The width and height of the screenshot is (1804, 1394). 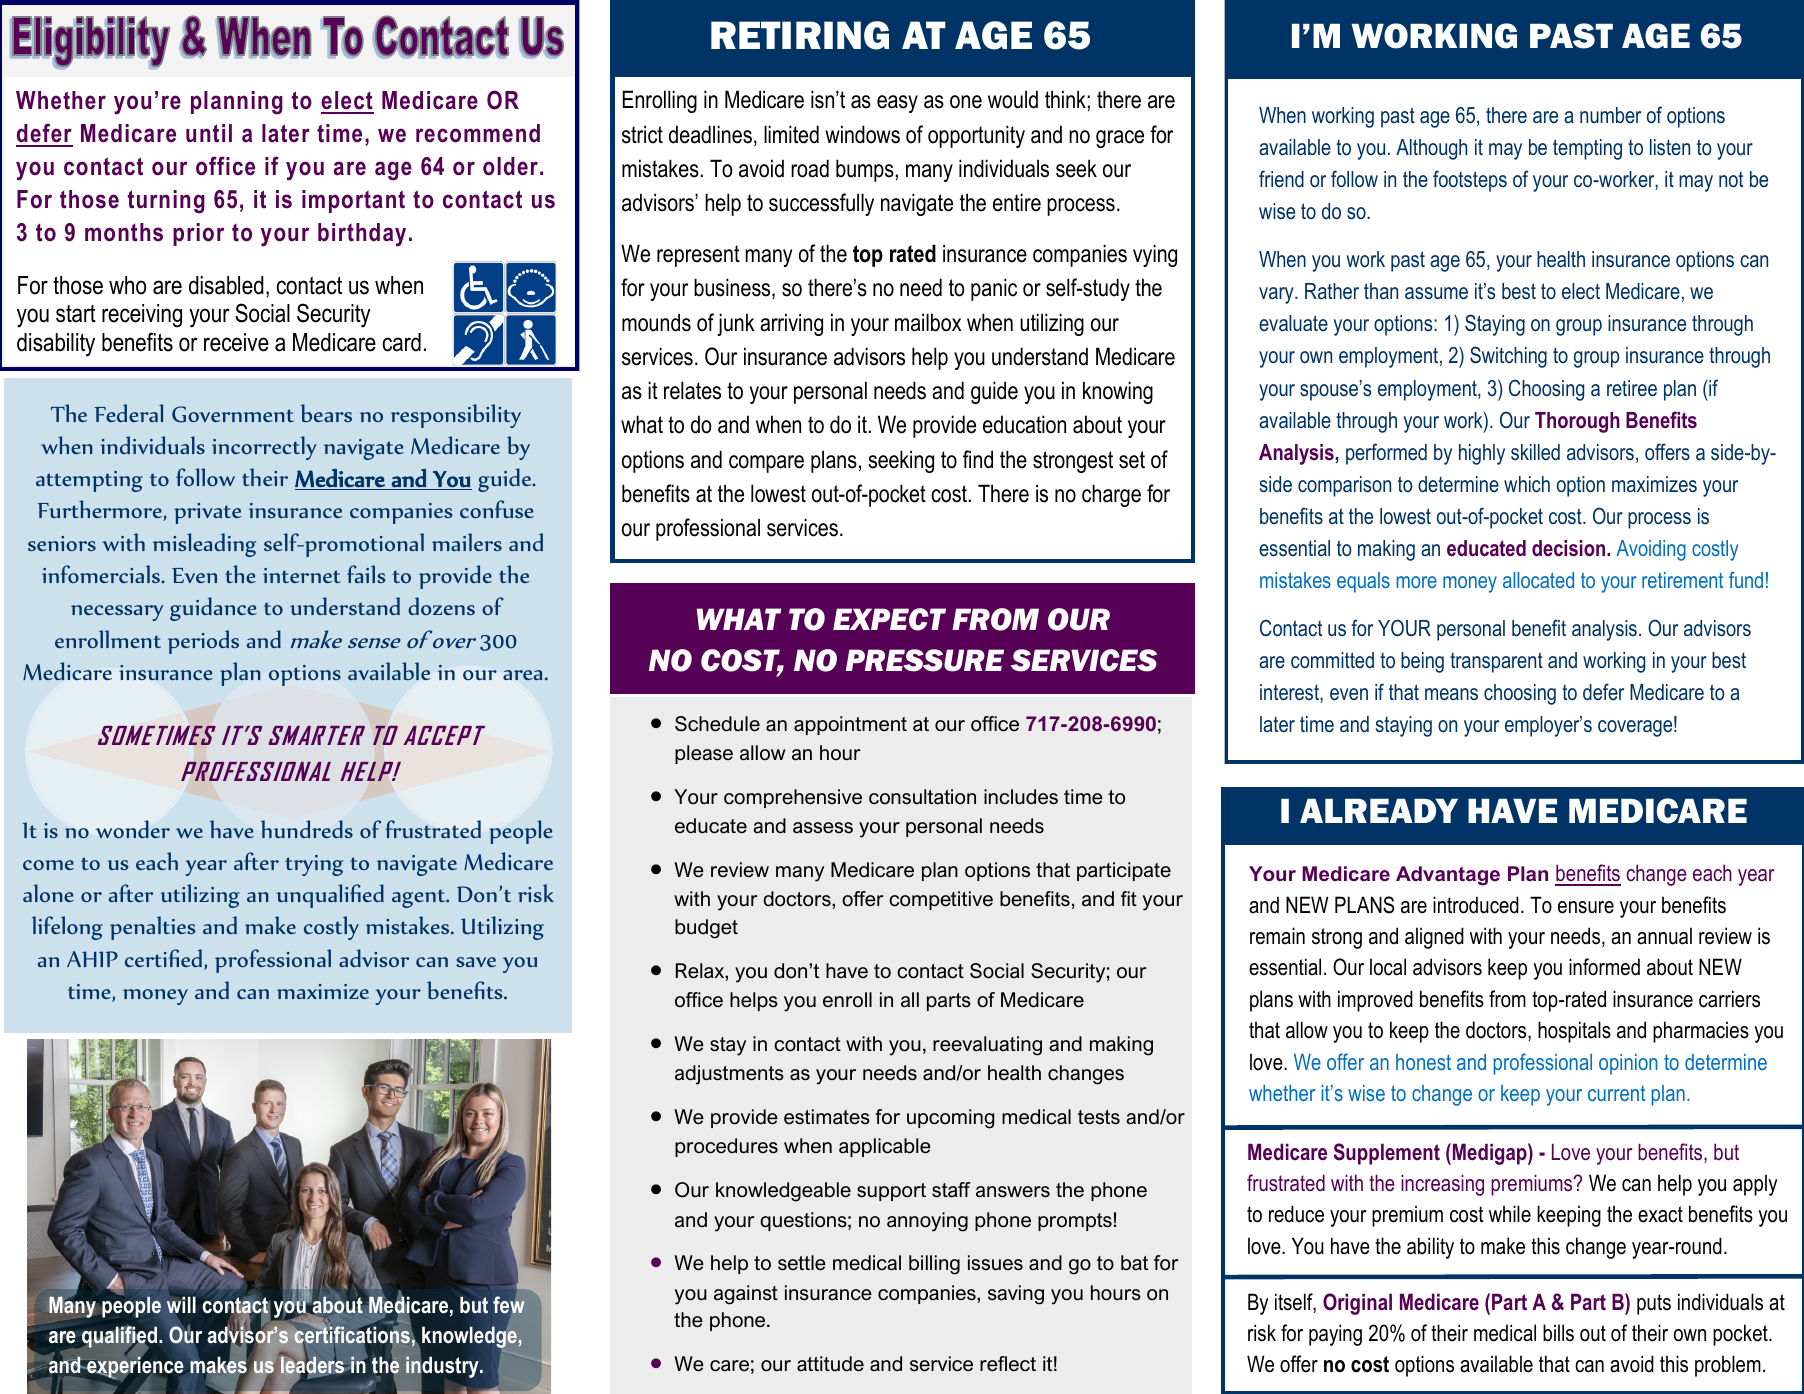 What do you see at coordinates (978, 459) in the screenshot?
I see `find` at bounding box center [978, 459].
